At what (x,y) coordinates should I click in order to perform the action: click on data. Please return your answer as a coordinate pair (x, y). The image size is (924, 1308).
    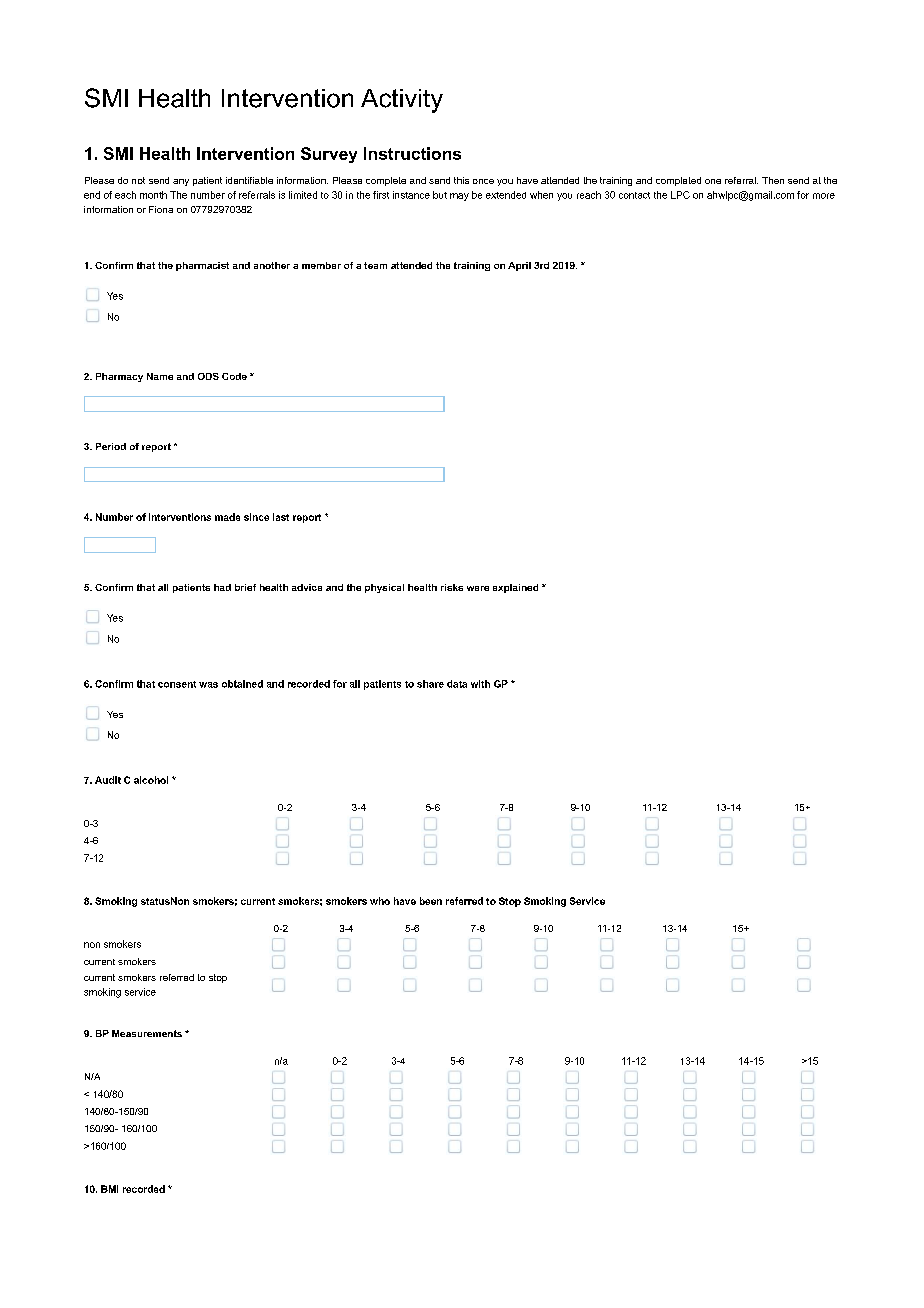
    Looking at the image, I should click on (457, 684).
